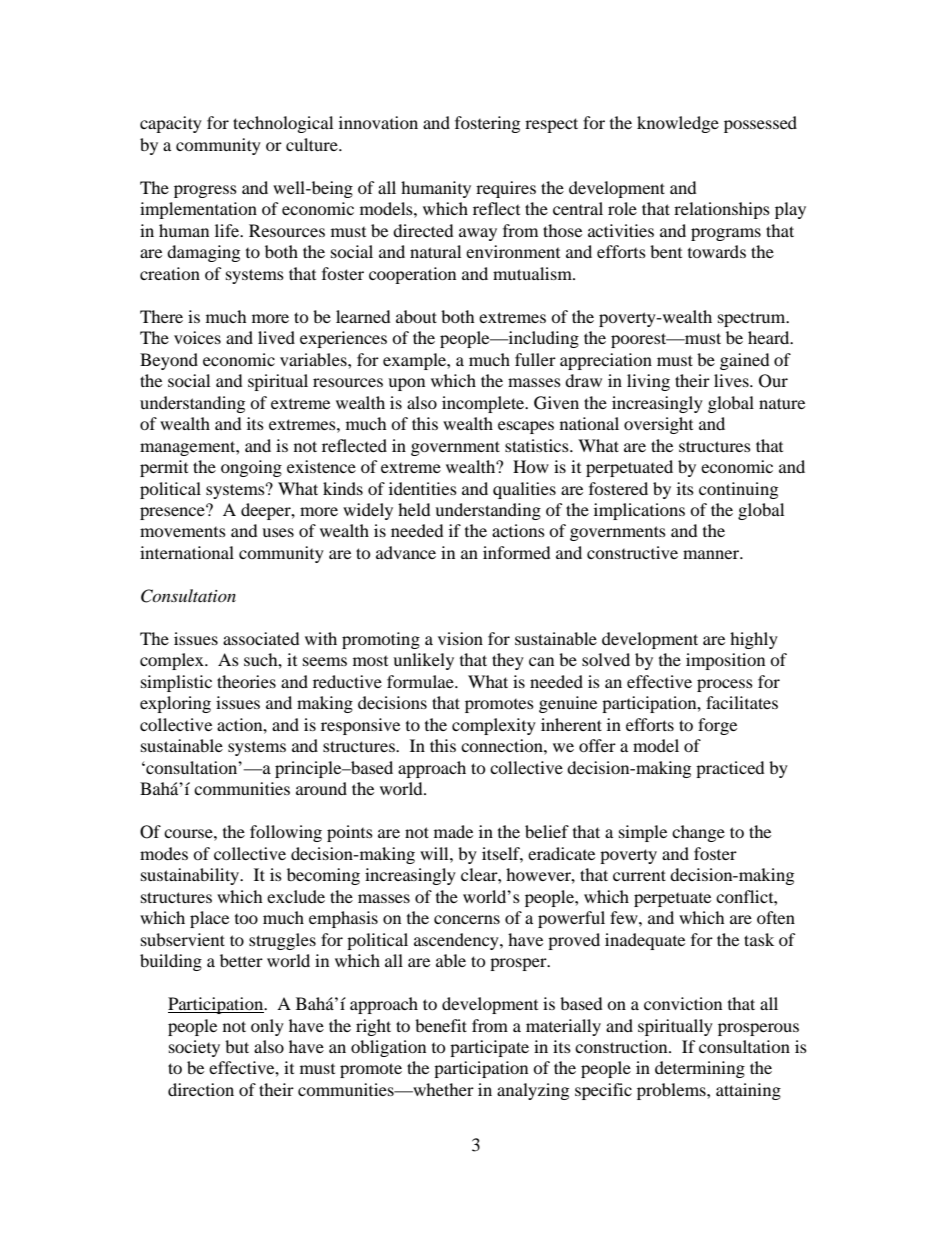 This screenshot has width=952, height=1233. I want to click on determining, so click(700, 1069).
